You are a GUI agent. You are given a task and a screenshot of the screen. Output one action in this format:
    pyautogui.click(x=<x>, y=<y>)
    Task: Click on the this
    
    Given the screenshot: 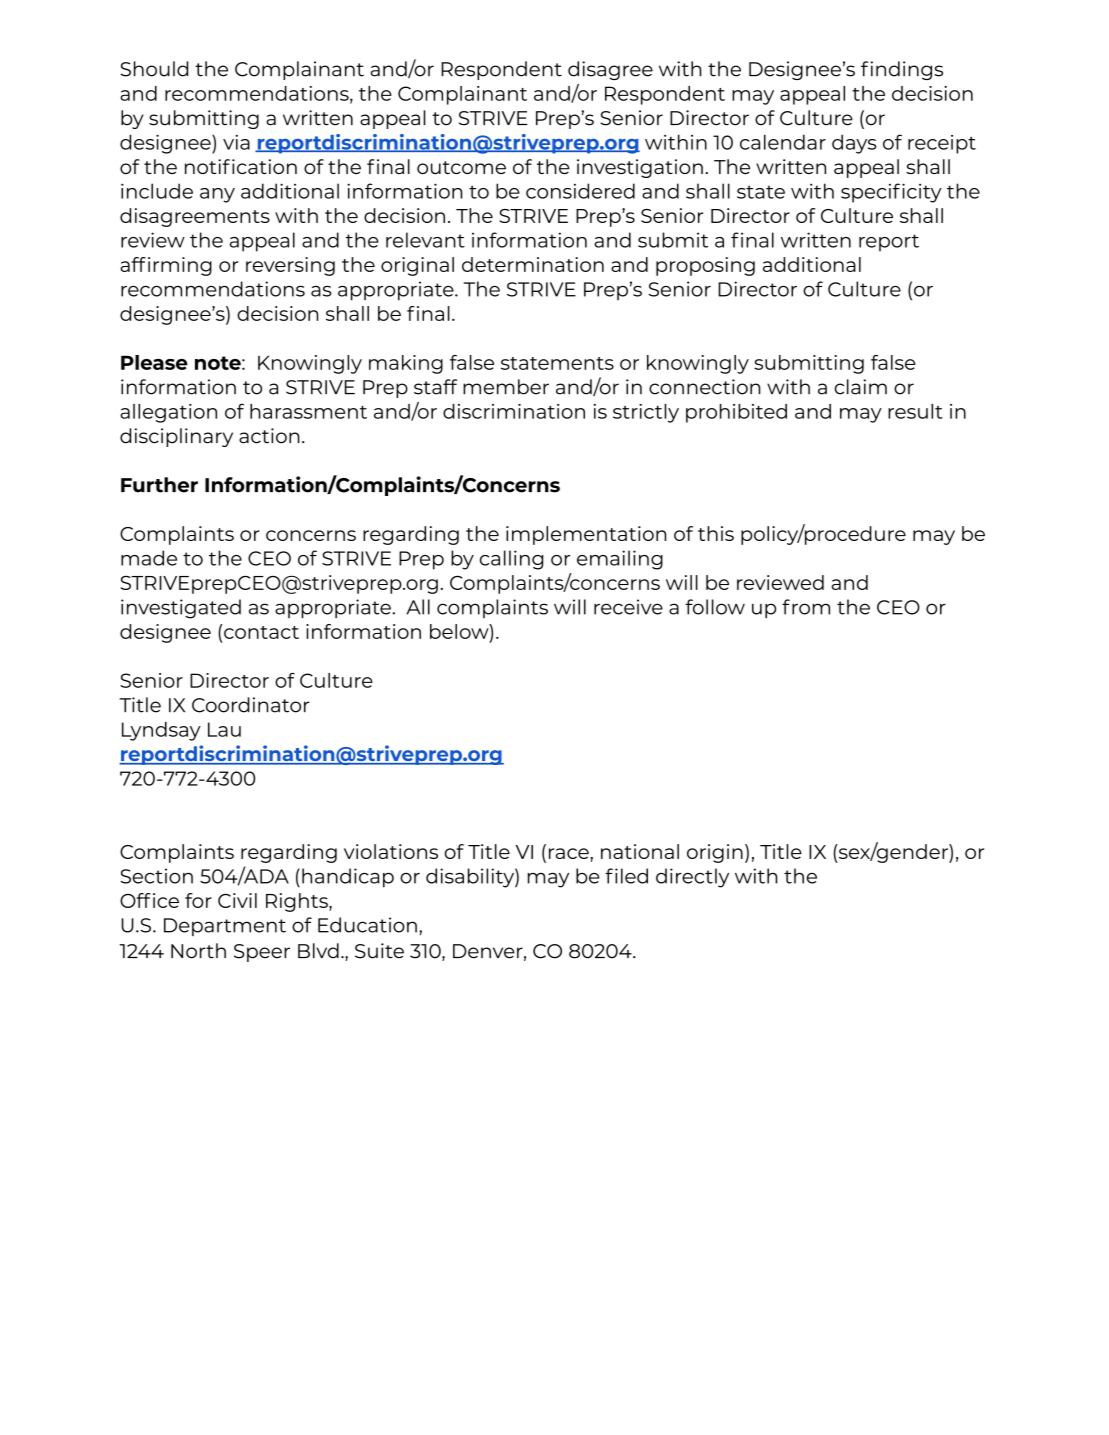 What is the action you would take?
    pyautogui.click(x=716, y=533)
